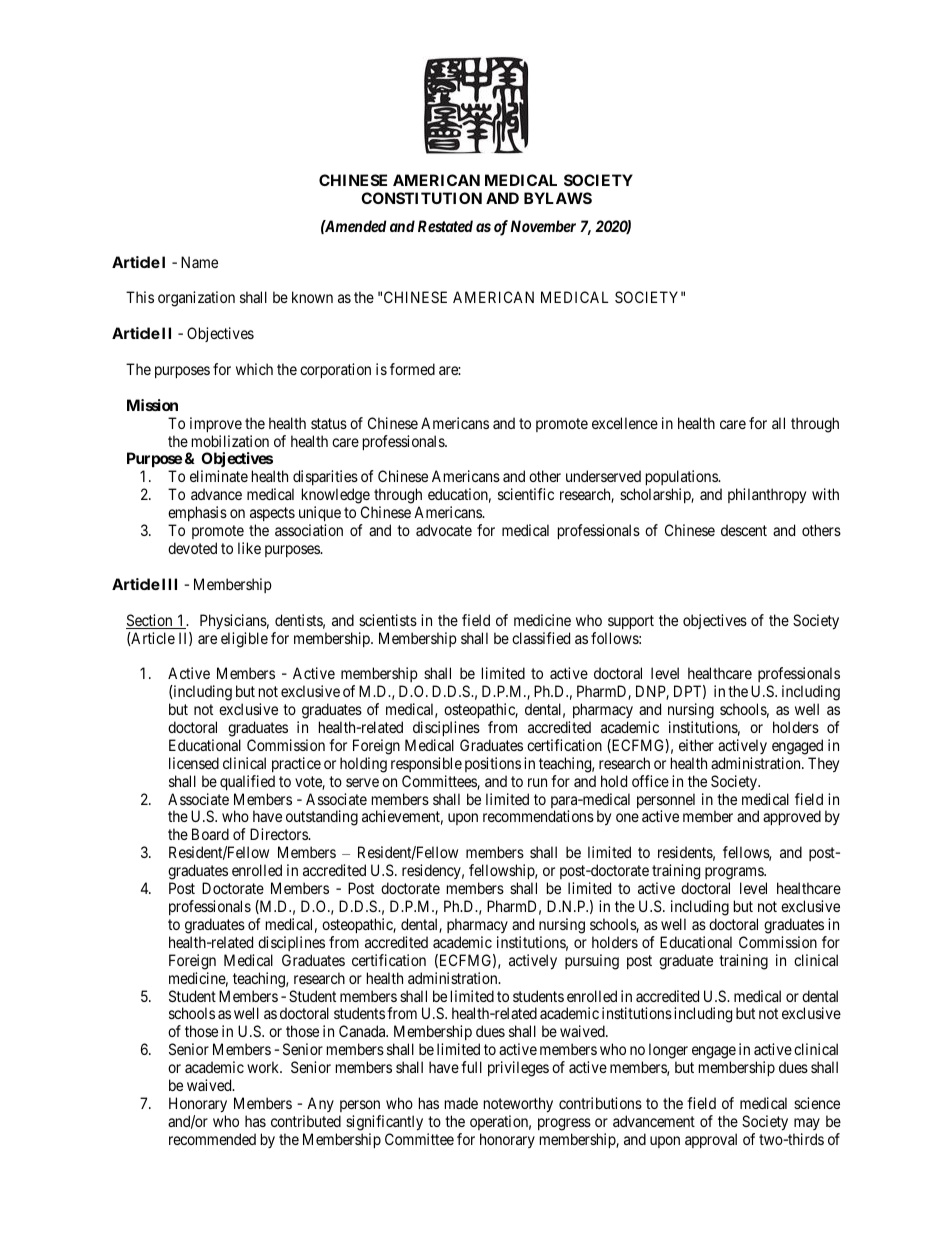 The width and height of the image is (952, 1233). Describe the element at coordinates (538, 816) in the image. I see `recommendations` at that location.
